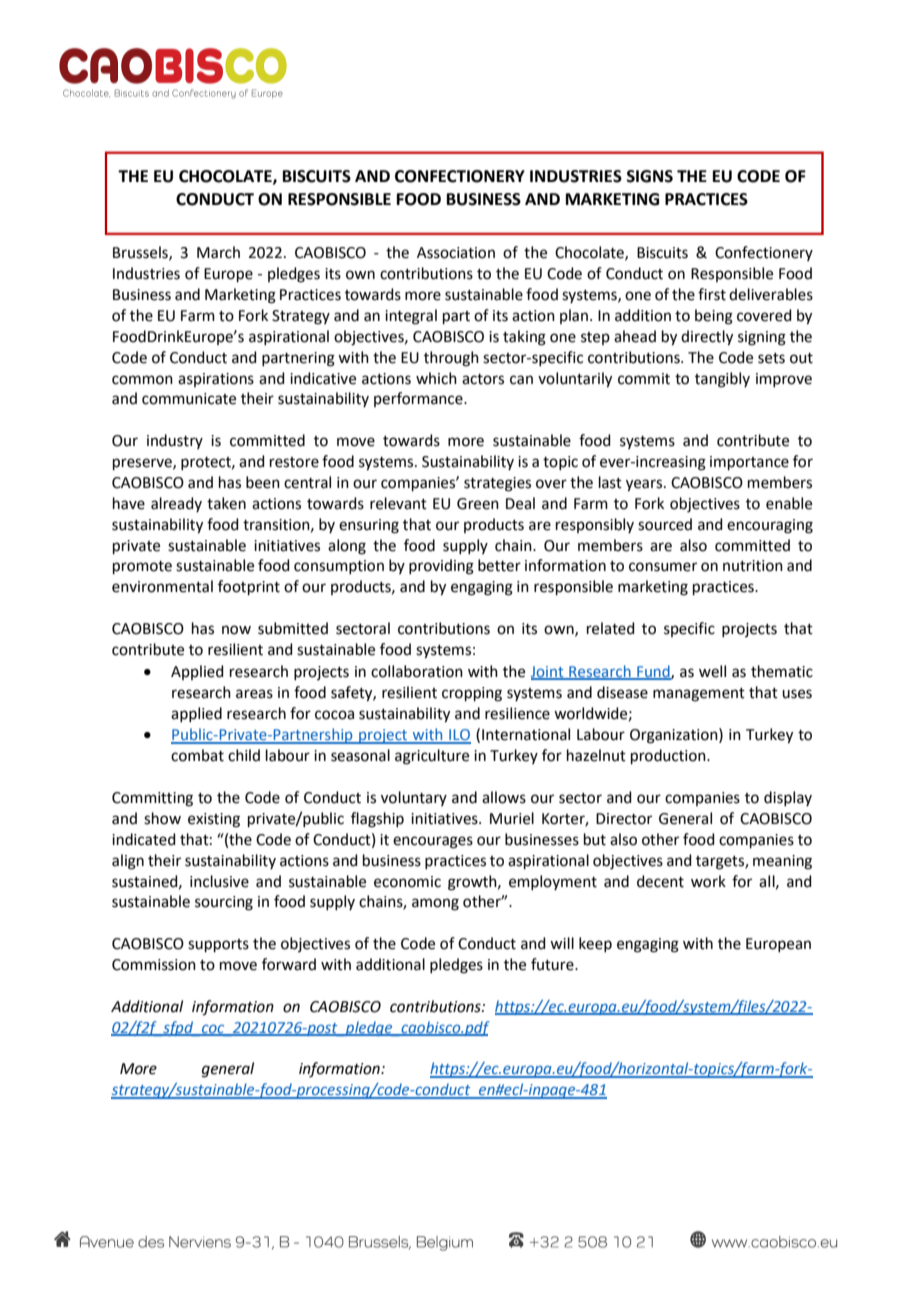 This document has height=1309, width=924. What do you see at coordinates (456, 253) in the document?
I see `Association` at bounding box center [456, 253].
